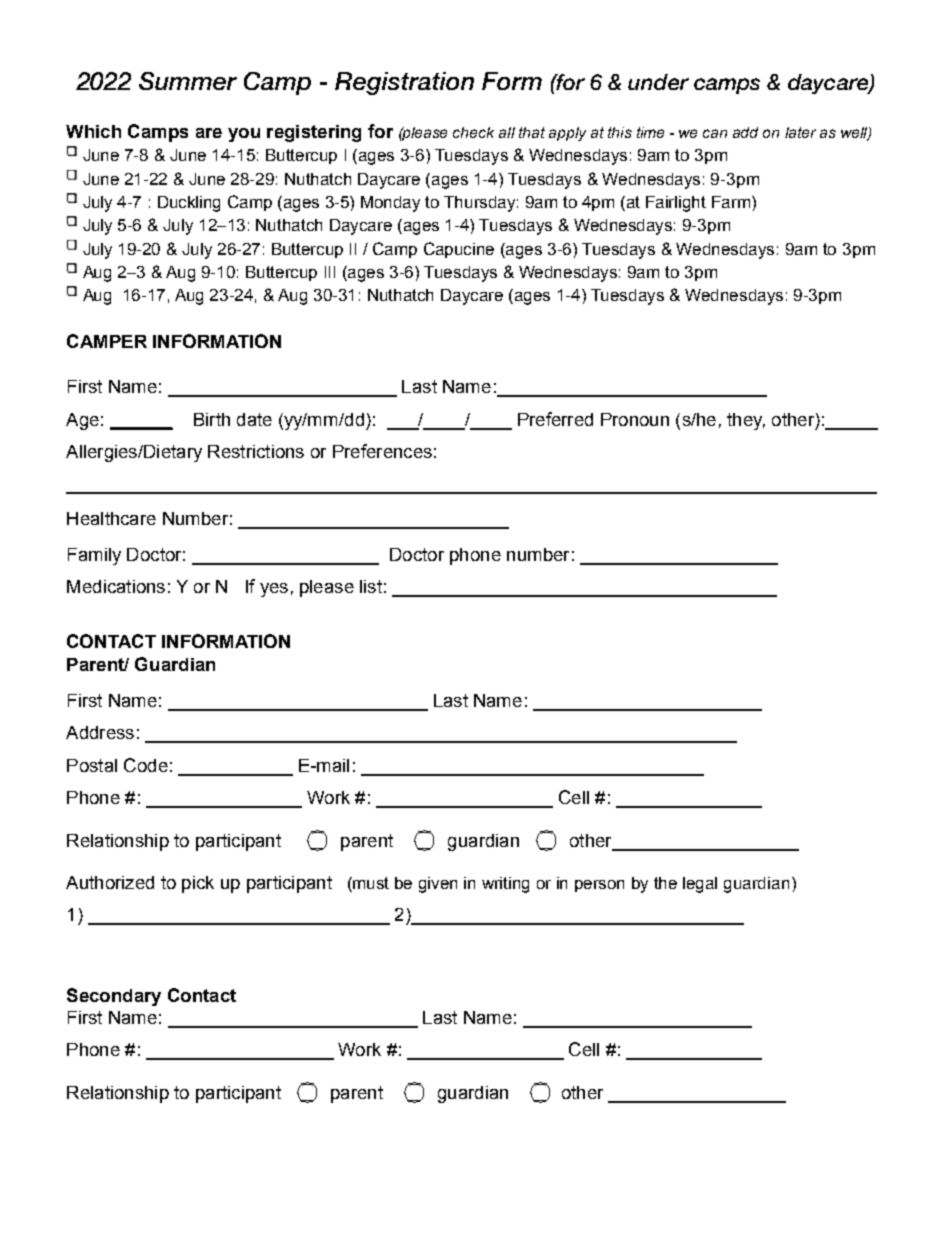  What do you see at coordinates (146, 765) in the screenshot?
I see `Code` at bounding box center [146, 765].
